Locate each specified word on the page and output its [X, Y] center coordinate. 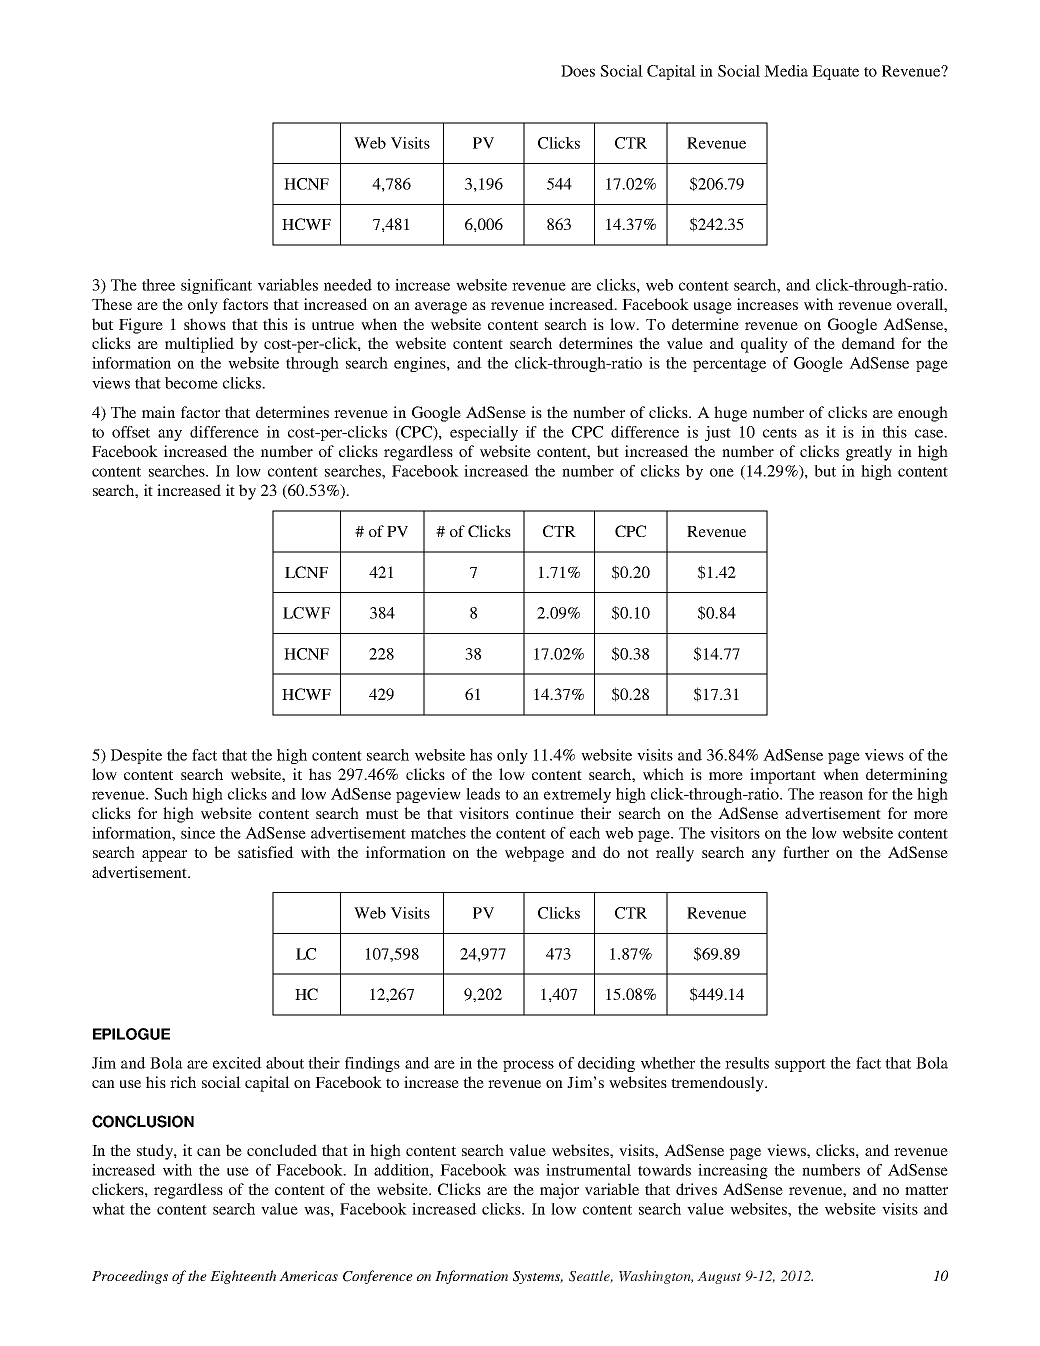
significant [216, 286]
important [783, 776]
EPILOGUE [131, 1034]
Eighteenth [243, 1277]
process [528, 1066]
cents [780, 433]
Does [578, 71]
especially [484, 433]
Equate [835, 72]
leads [483, 794]
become [191, 383]
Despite [136, 756]
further [806, 852]
